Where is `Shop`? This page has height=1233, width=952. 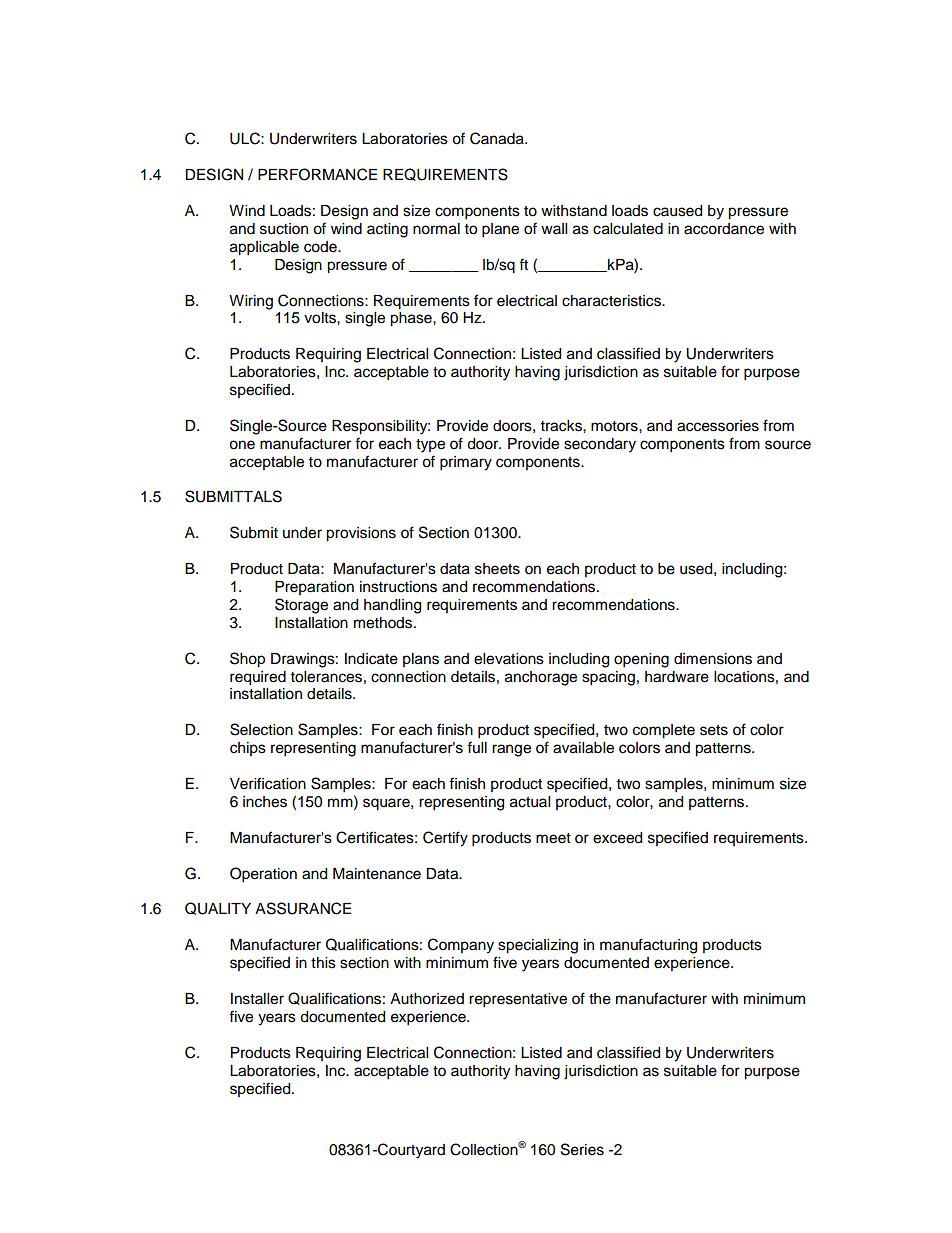 Shop is located at coordinates (247, 660).
